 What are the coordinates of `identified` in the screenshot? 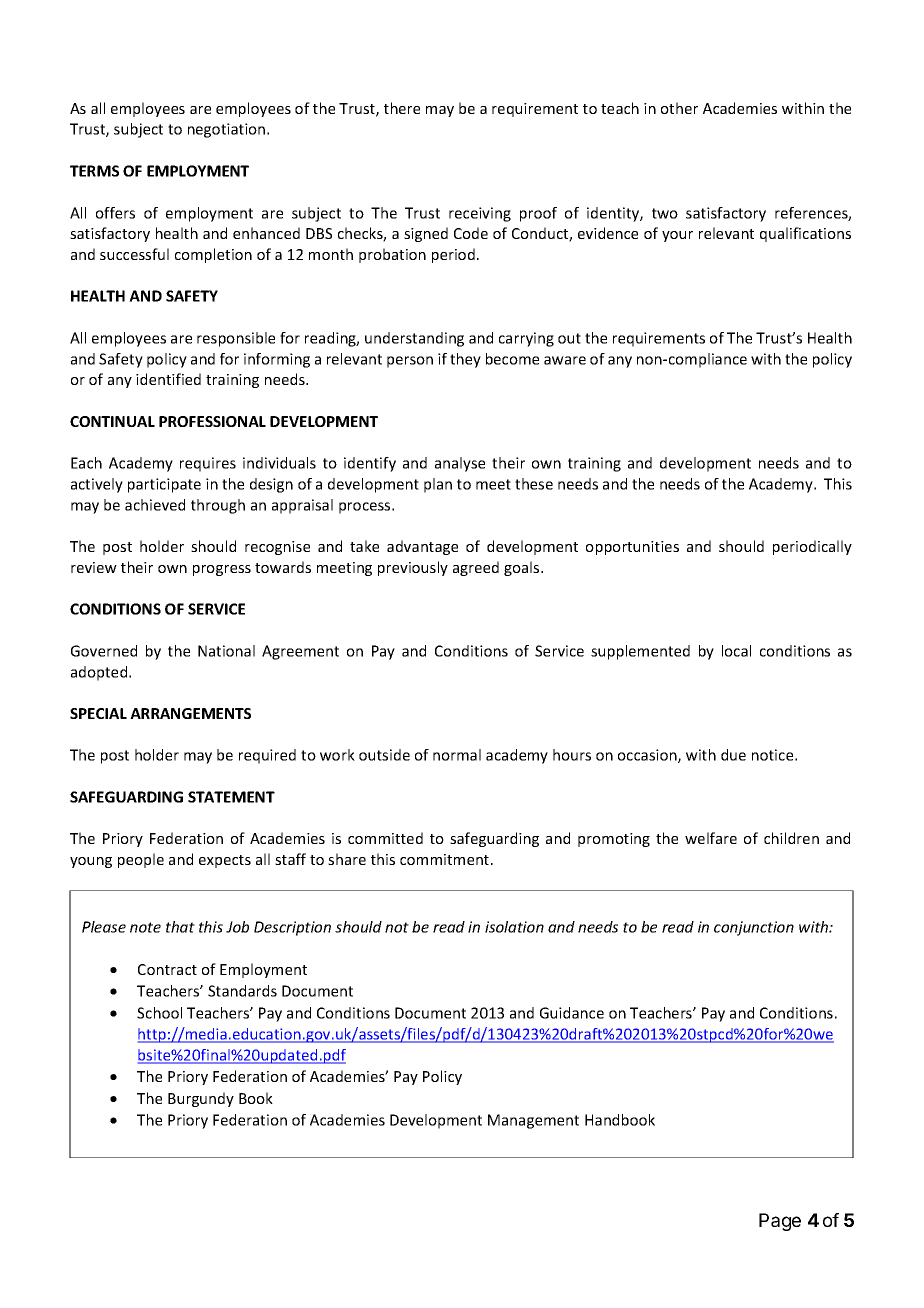 It's located at (168, 379).
